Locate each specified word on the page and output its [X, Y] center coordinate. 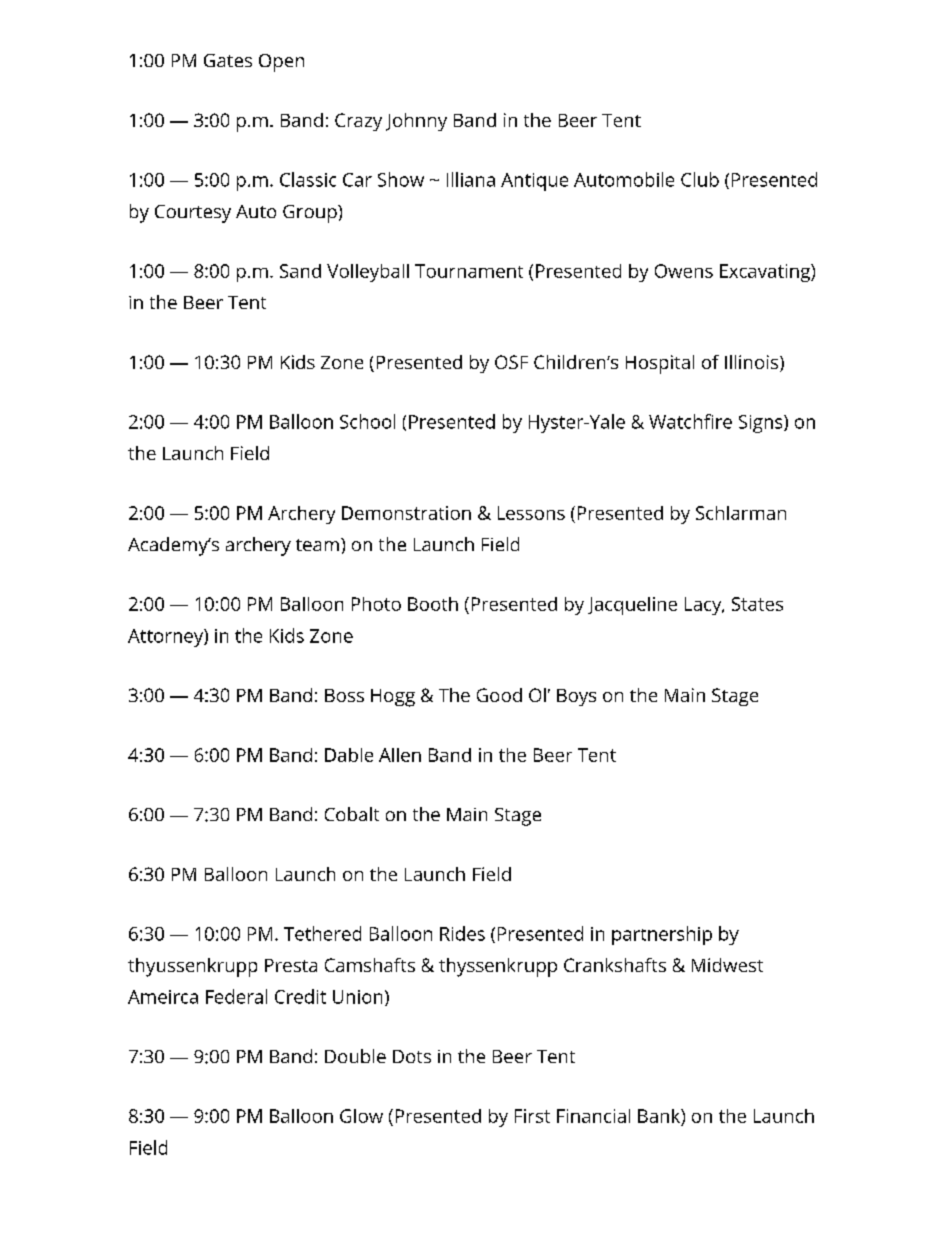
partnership [662, 935]
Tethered [322, 933]
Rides [462, 933]
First [532, 1116]
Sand [300, 271]
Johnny [416, 122]
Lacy [704, 606]
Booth [433, 604]
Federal [236, 996]
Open [281, 63]
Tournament [469, 271]
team [317, 545]
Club [700, 179]
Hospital [660, 364]
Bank [660, 1116]
